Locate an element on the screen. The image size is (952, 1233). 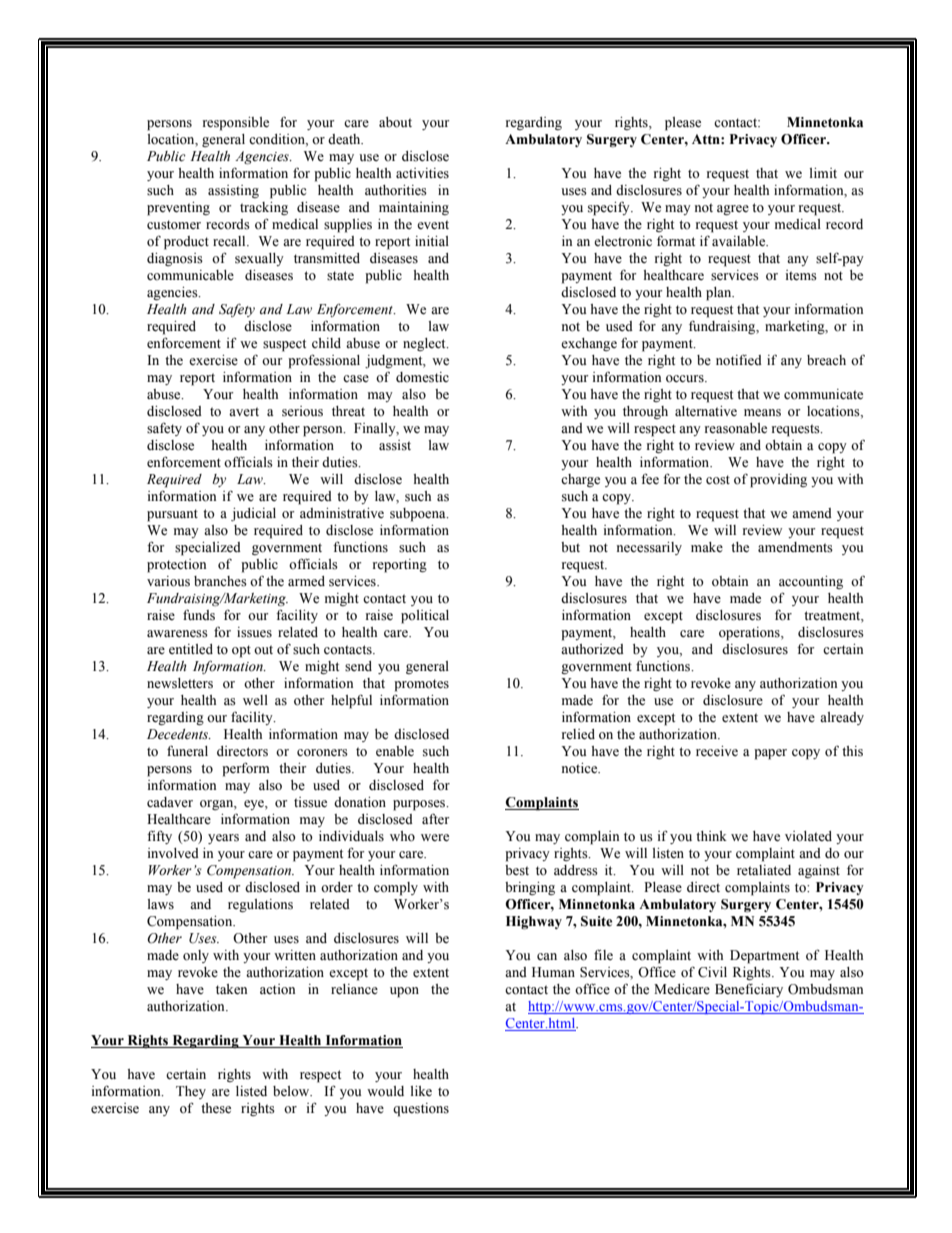
relied is located at coordinates (578, 734).
